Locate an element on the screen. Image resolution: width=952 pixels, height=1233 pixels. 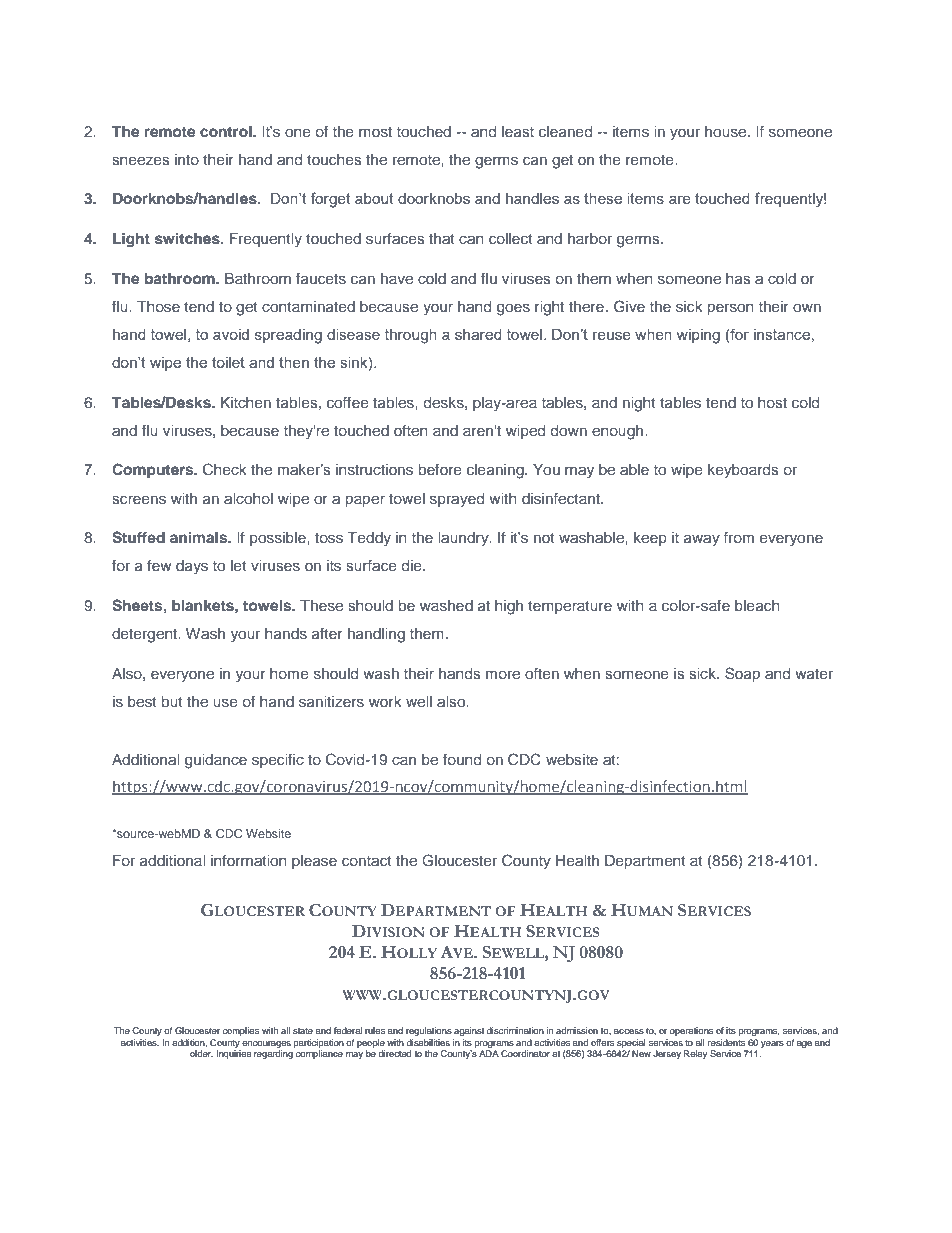
complies is located at coordinates (241, 1031).
